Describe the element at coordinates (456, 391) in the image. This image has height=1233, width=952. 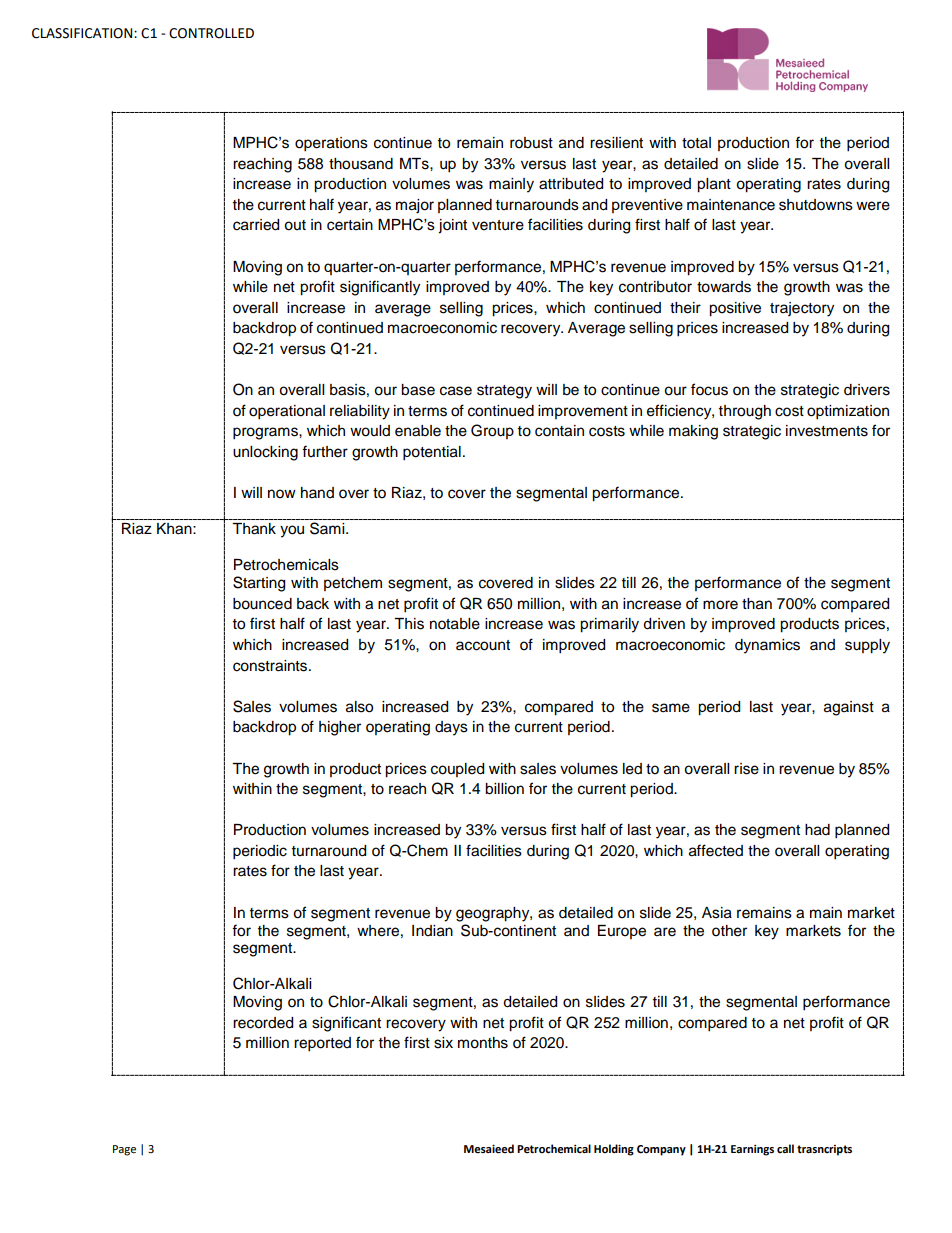
I see `case` at that location.
